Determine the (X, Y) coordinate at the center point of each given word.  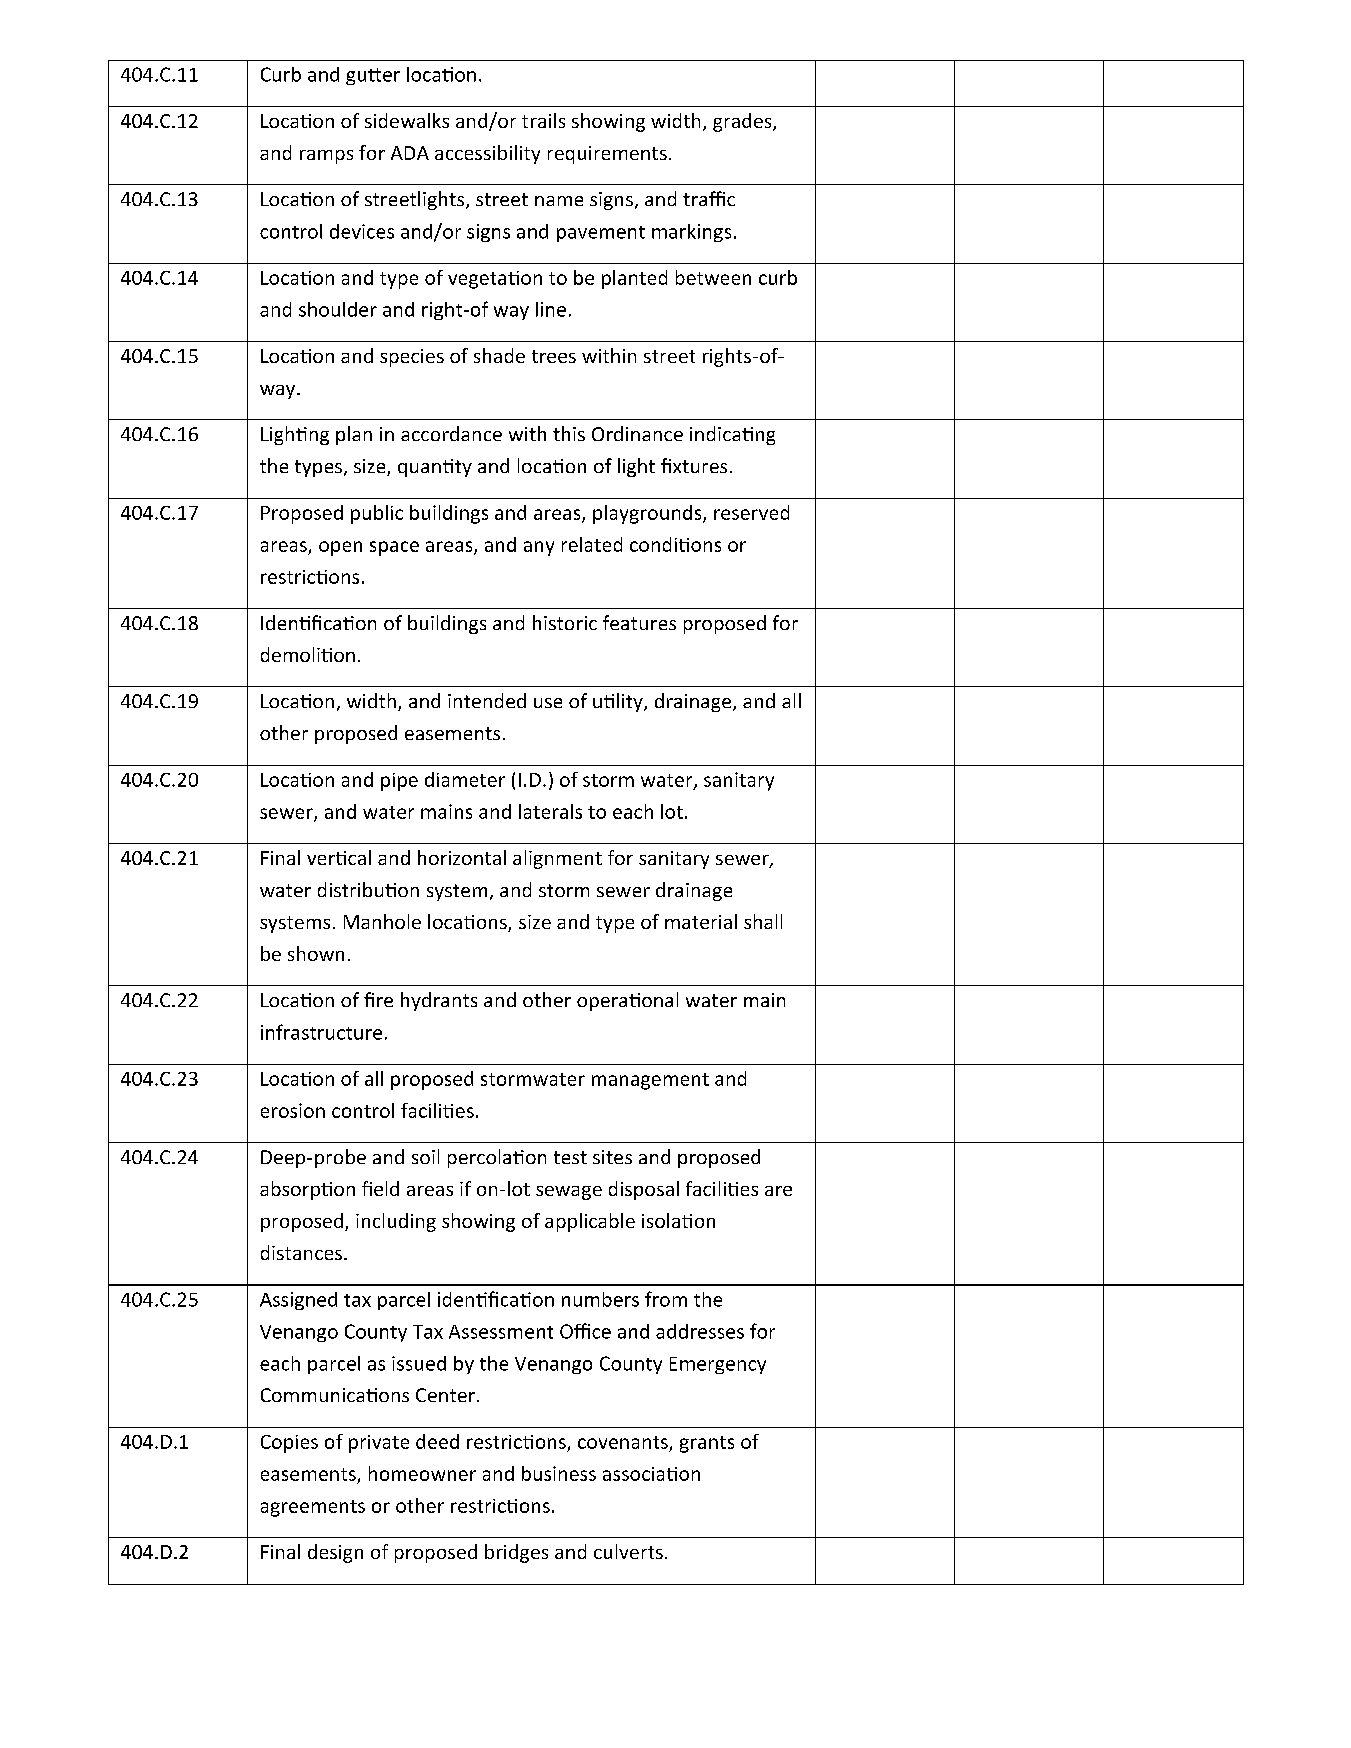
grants (707, 1444)
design (335, 1553)
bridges (516, 1553)
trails (543, 120)
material (701, 921)
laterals (550, 811)
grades (743, 122)
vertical (339, 857)
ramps (326, 157)
